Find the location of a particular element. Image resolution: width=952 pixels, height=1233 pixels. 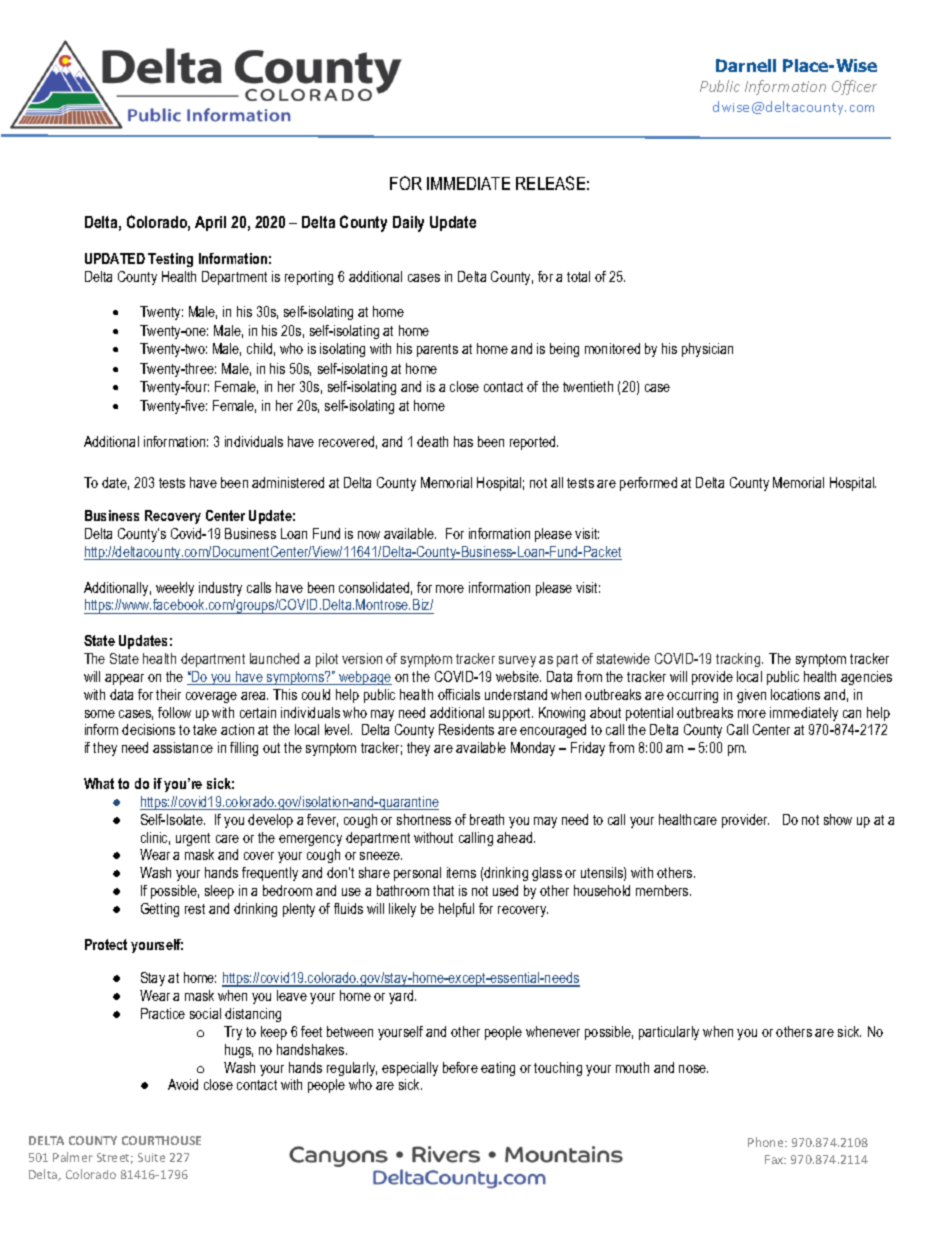

assistance is located at coordinates (183, 747).
